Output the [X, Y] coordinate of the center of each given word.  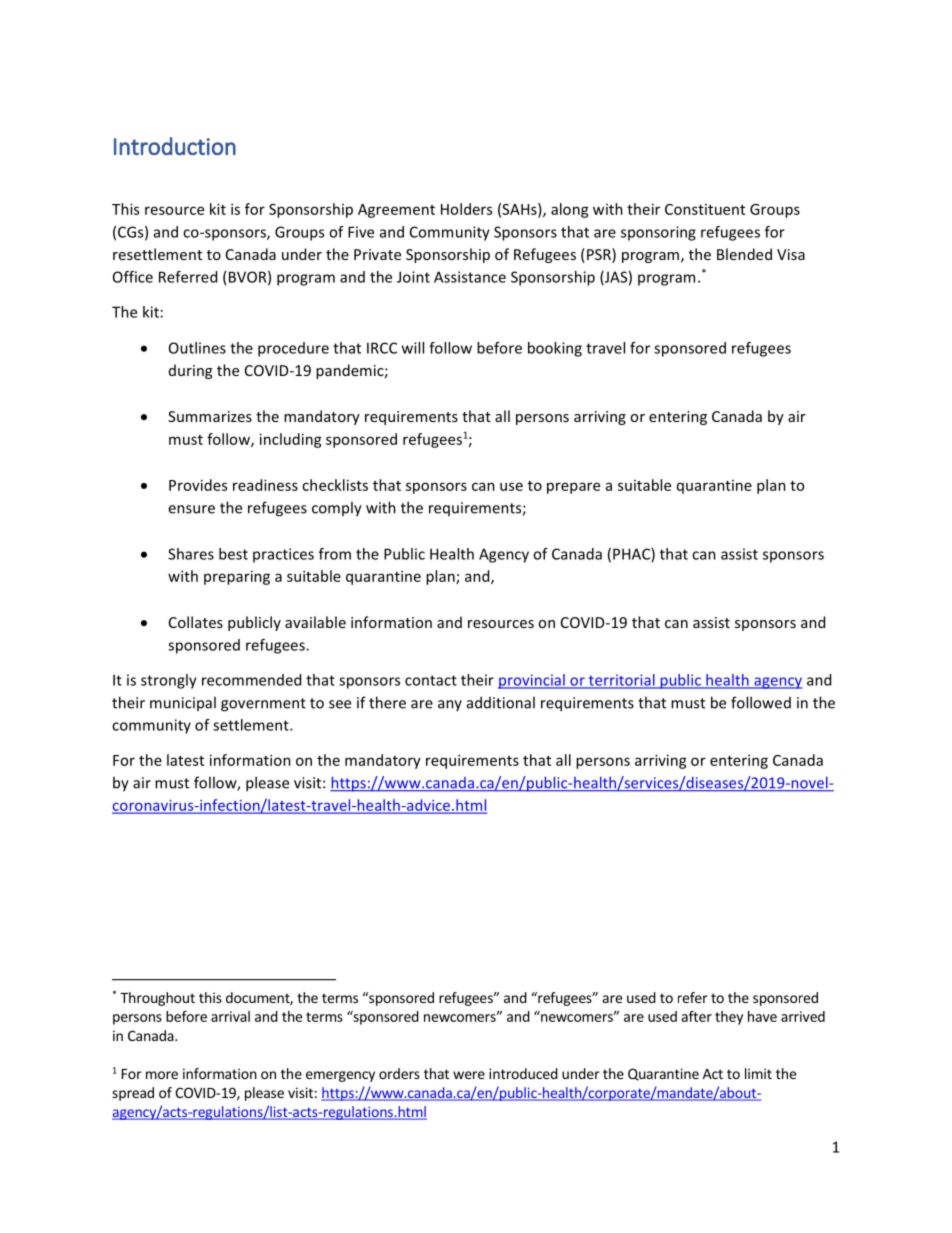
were [469, 1075]
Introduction [175, 146]
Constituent [705, 209]
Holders [466, 209]
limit [758, 1073]
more [162, 1075]
